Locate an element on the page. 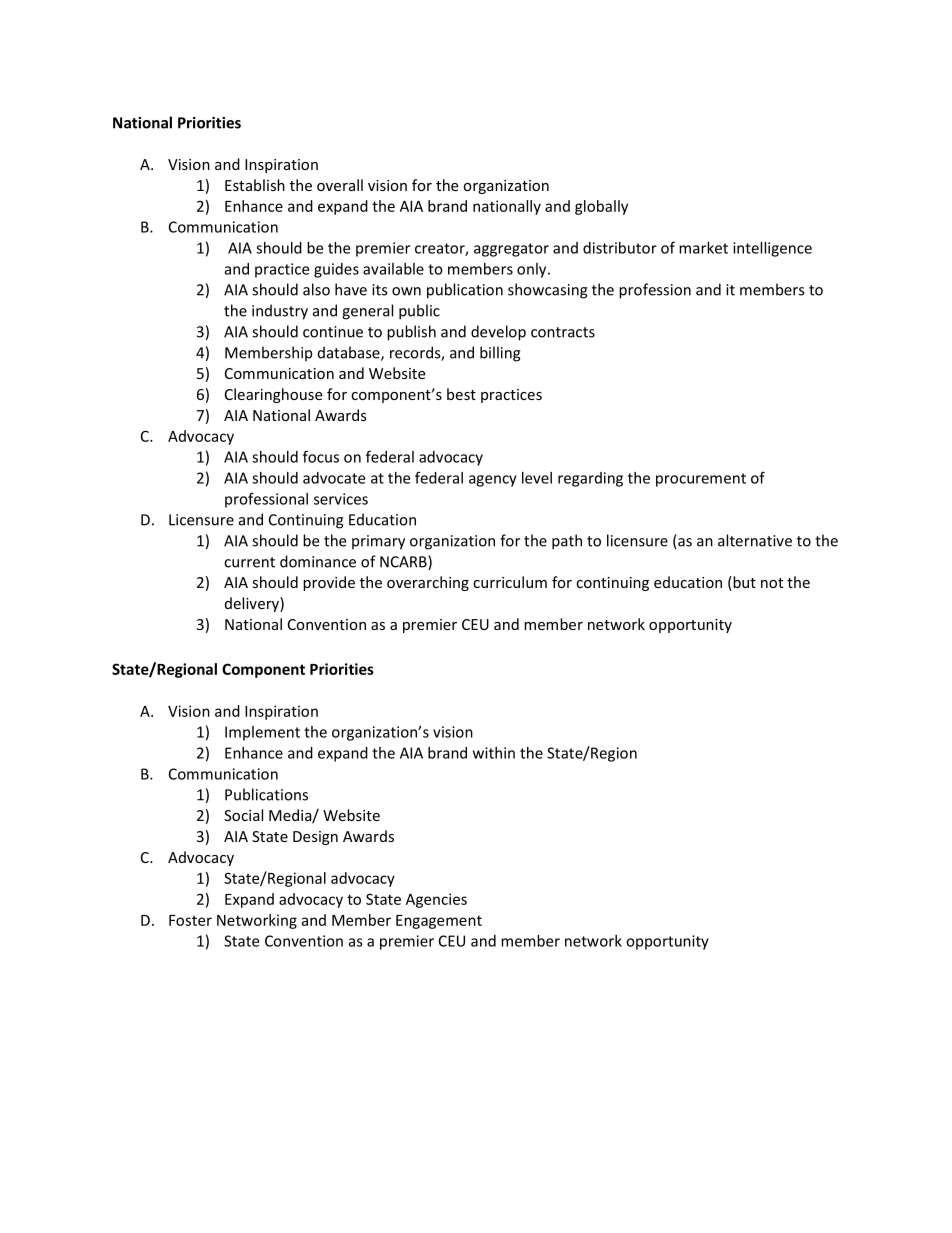 The image size is (952, 1233). agency is located at coordinates (493, 481).
